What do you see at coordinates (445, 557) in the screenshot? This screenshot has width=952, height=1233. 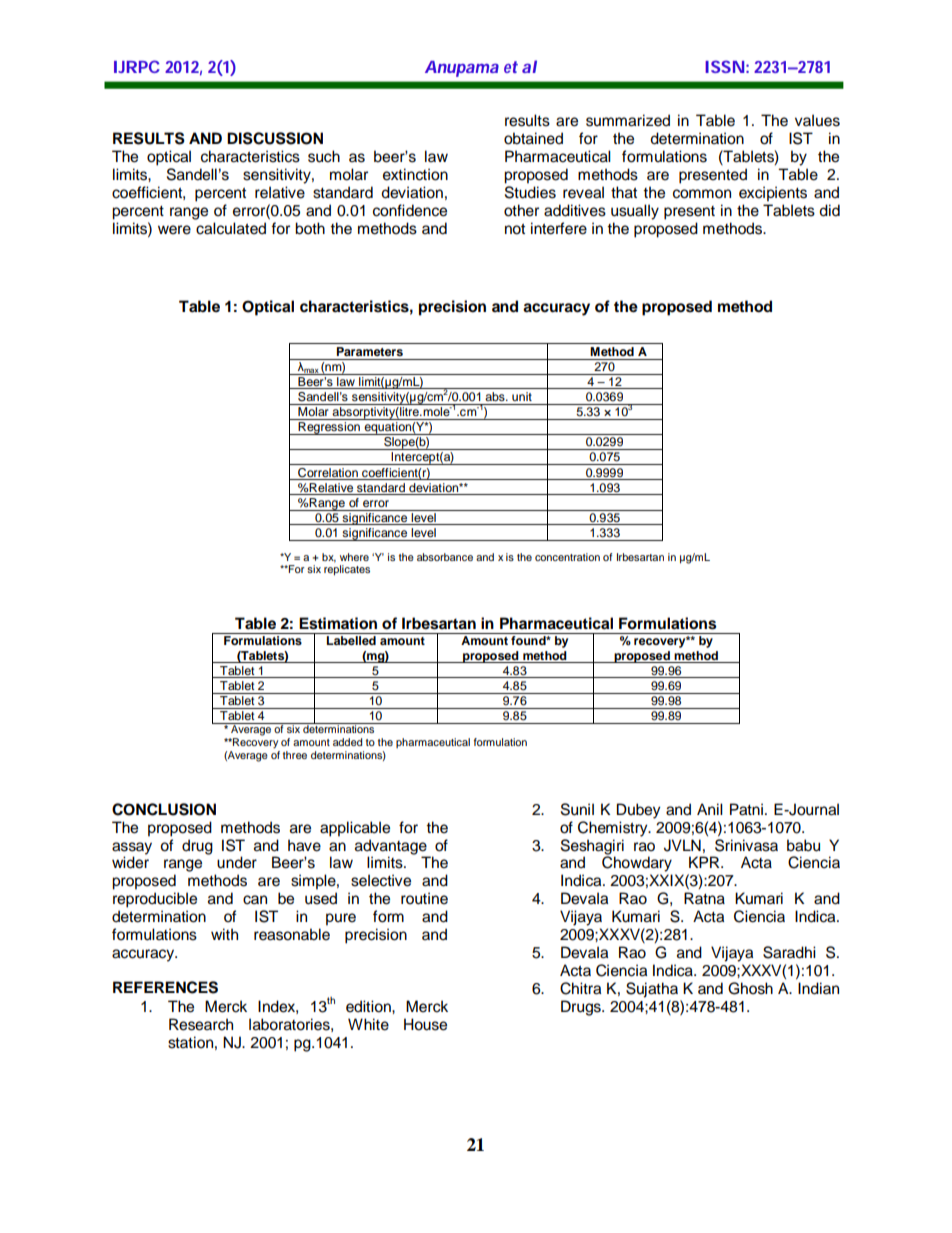 I see `absorbance` at bounding box center [445, 557].
